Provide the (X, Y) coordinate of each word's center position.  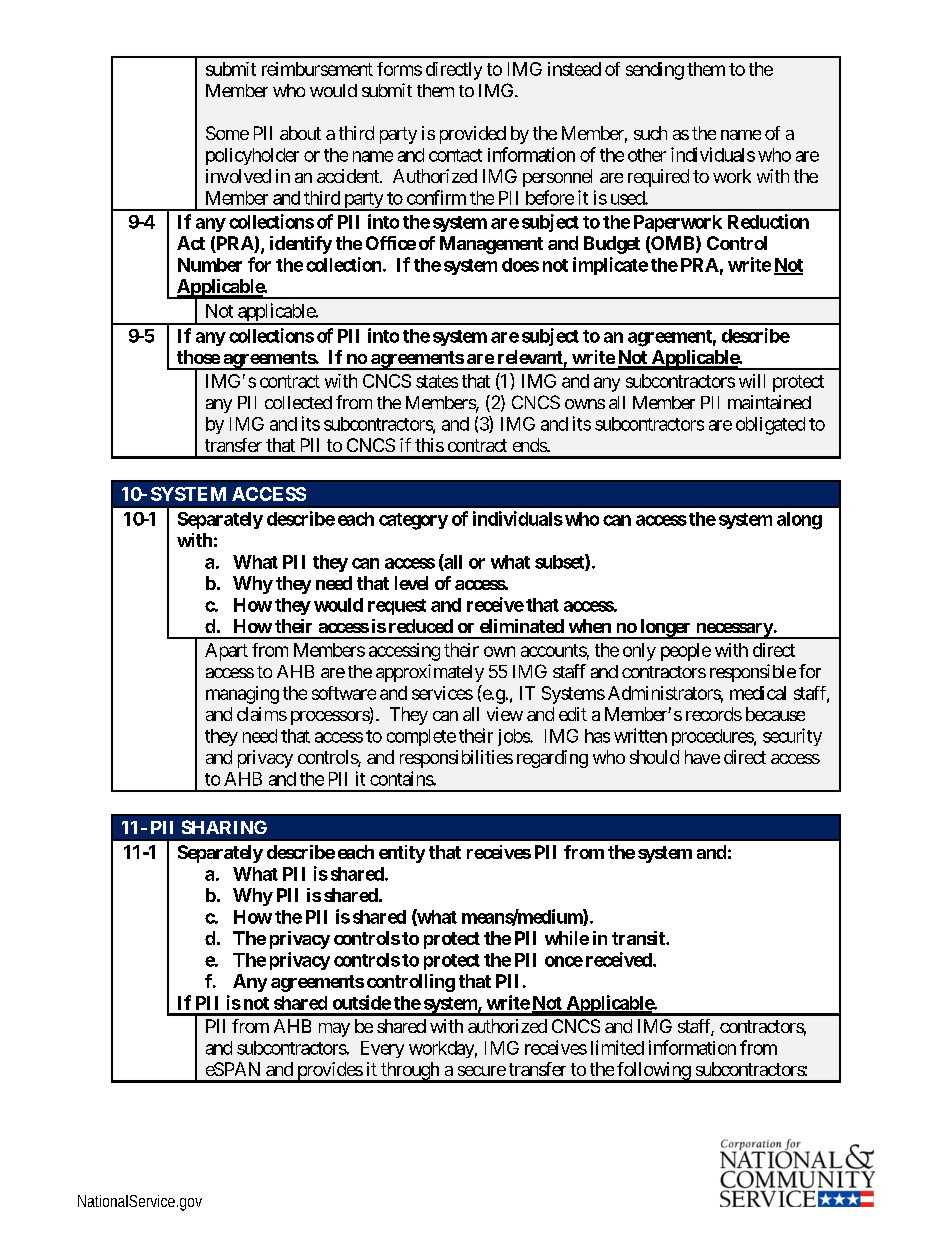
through (410, 1072)
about (300, 133)
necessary (733, 631)
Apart (226, 652)
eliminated (522, 626)
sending (655, 71)
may (334, 1030)
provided (473, 135)
